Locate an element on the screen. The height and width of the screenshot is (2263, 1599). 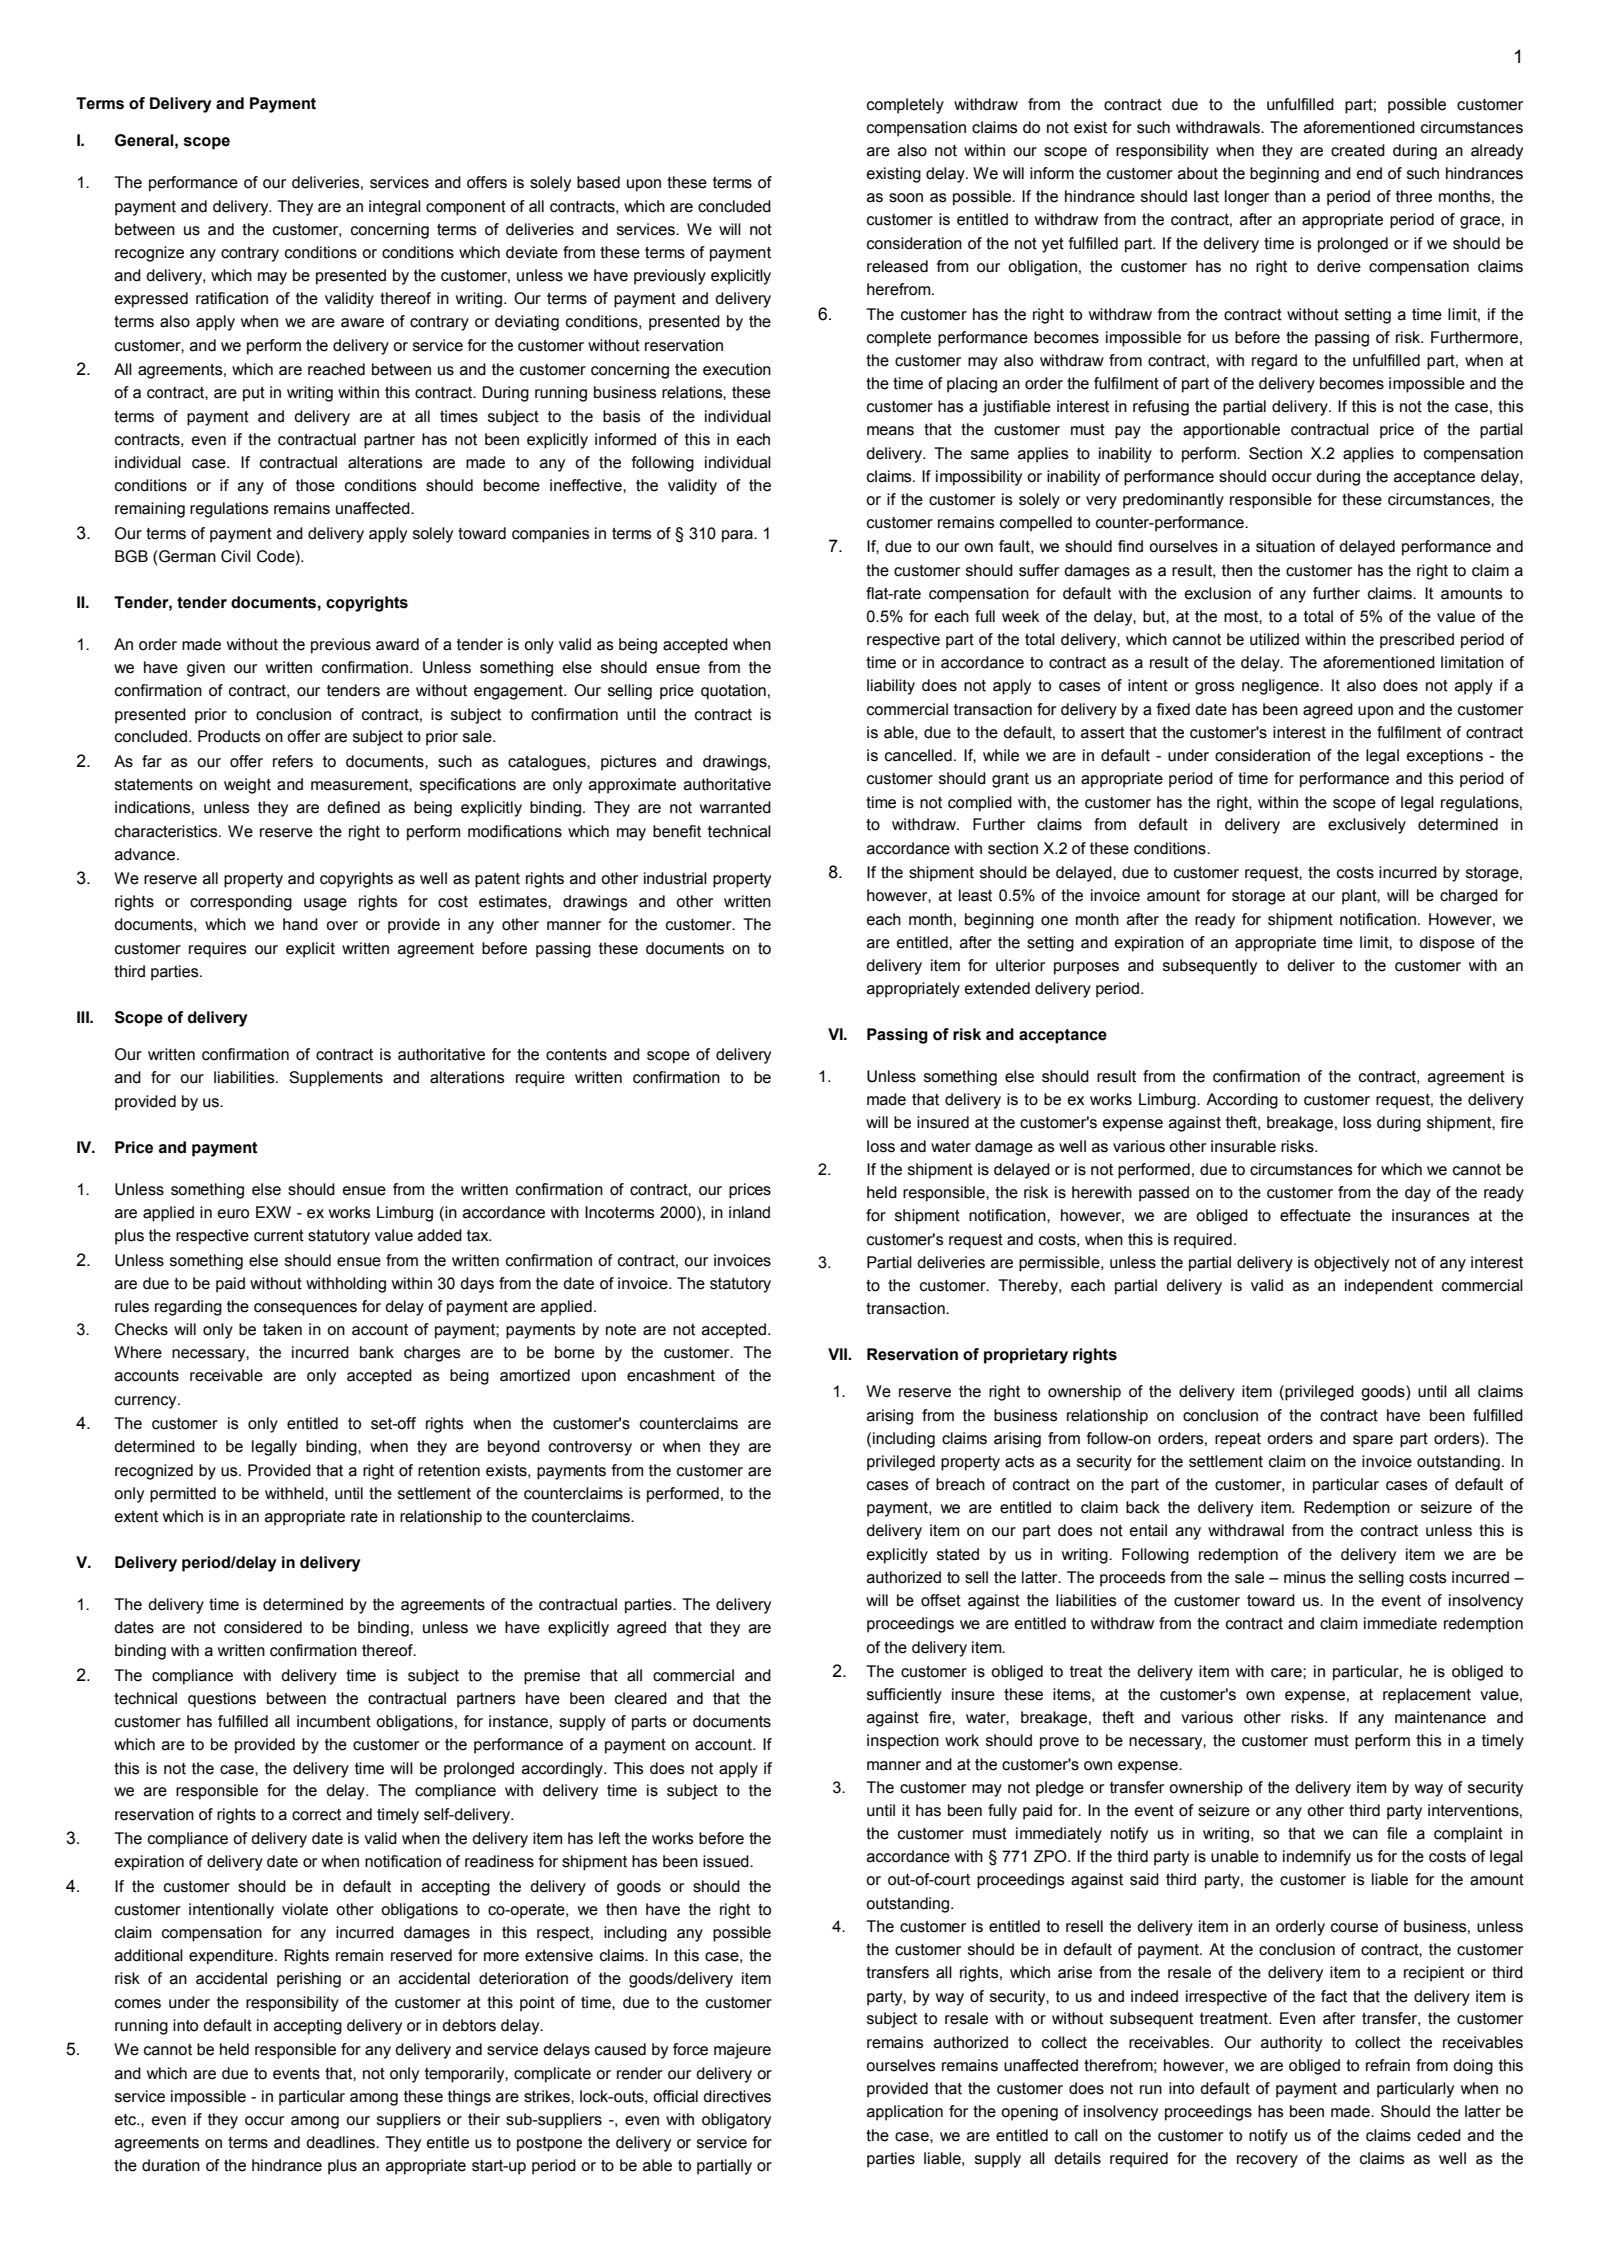
negligence is located at coordinates (1281, 687).
